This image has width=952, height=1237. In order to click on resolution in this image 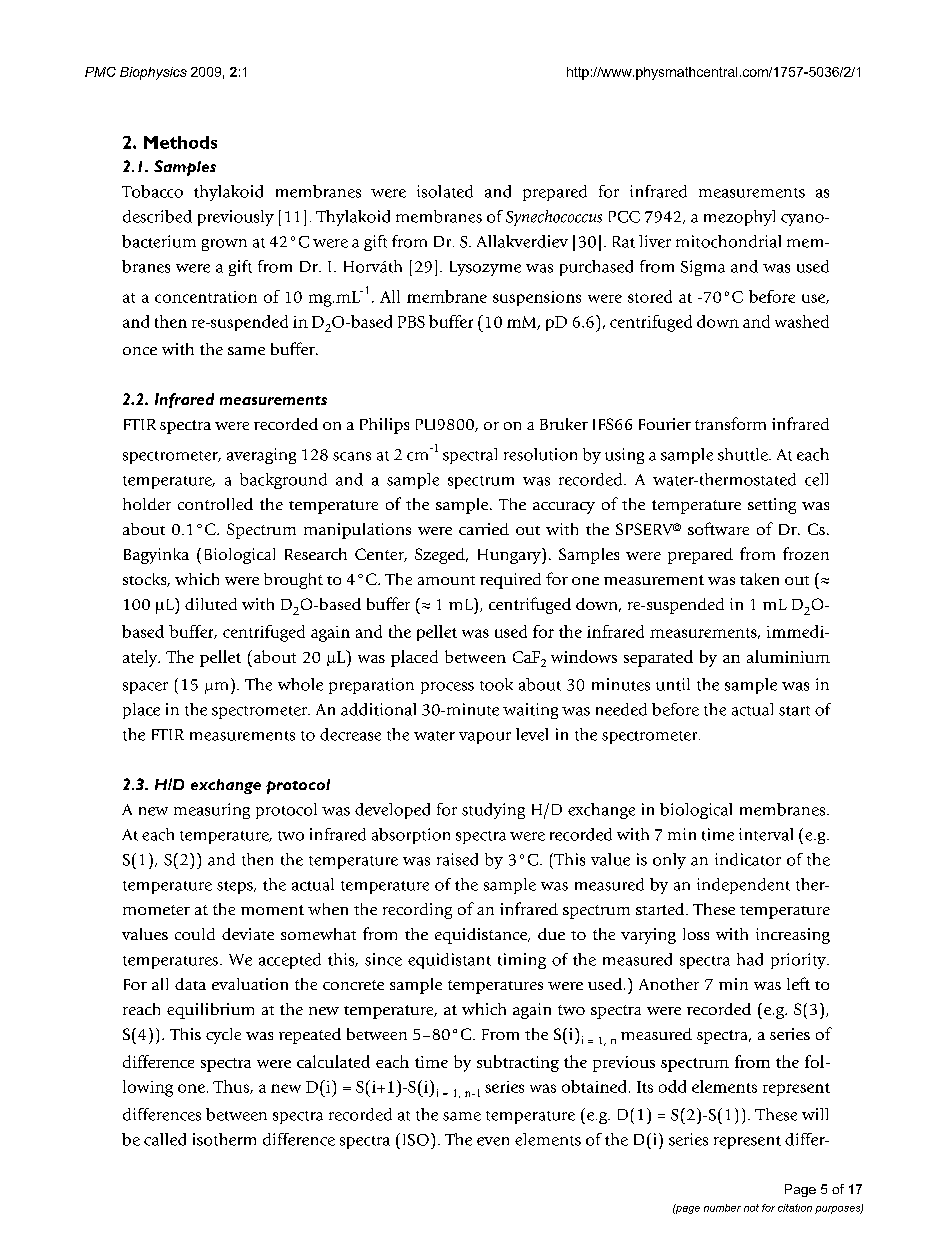, I will do `click(540, 454)`.
